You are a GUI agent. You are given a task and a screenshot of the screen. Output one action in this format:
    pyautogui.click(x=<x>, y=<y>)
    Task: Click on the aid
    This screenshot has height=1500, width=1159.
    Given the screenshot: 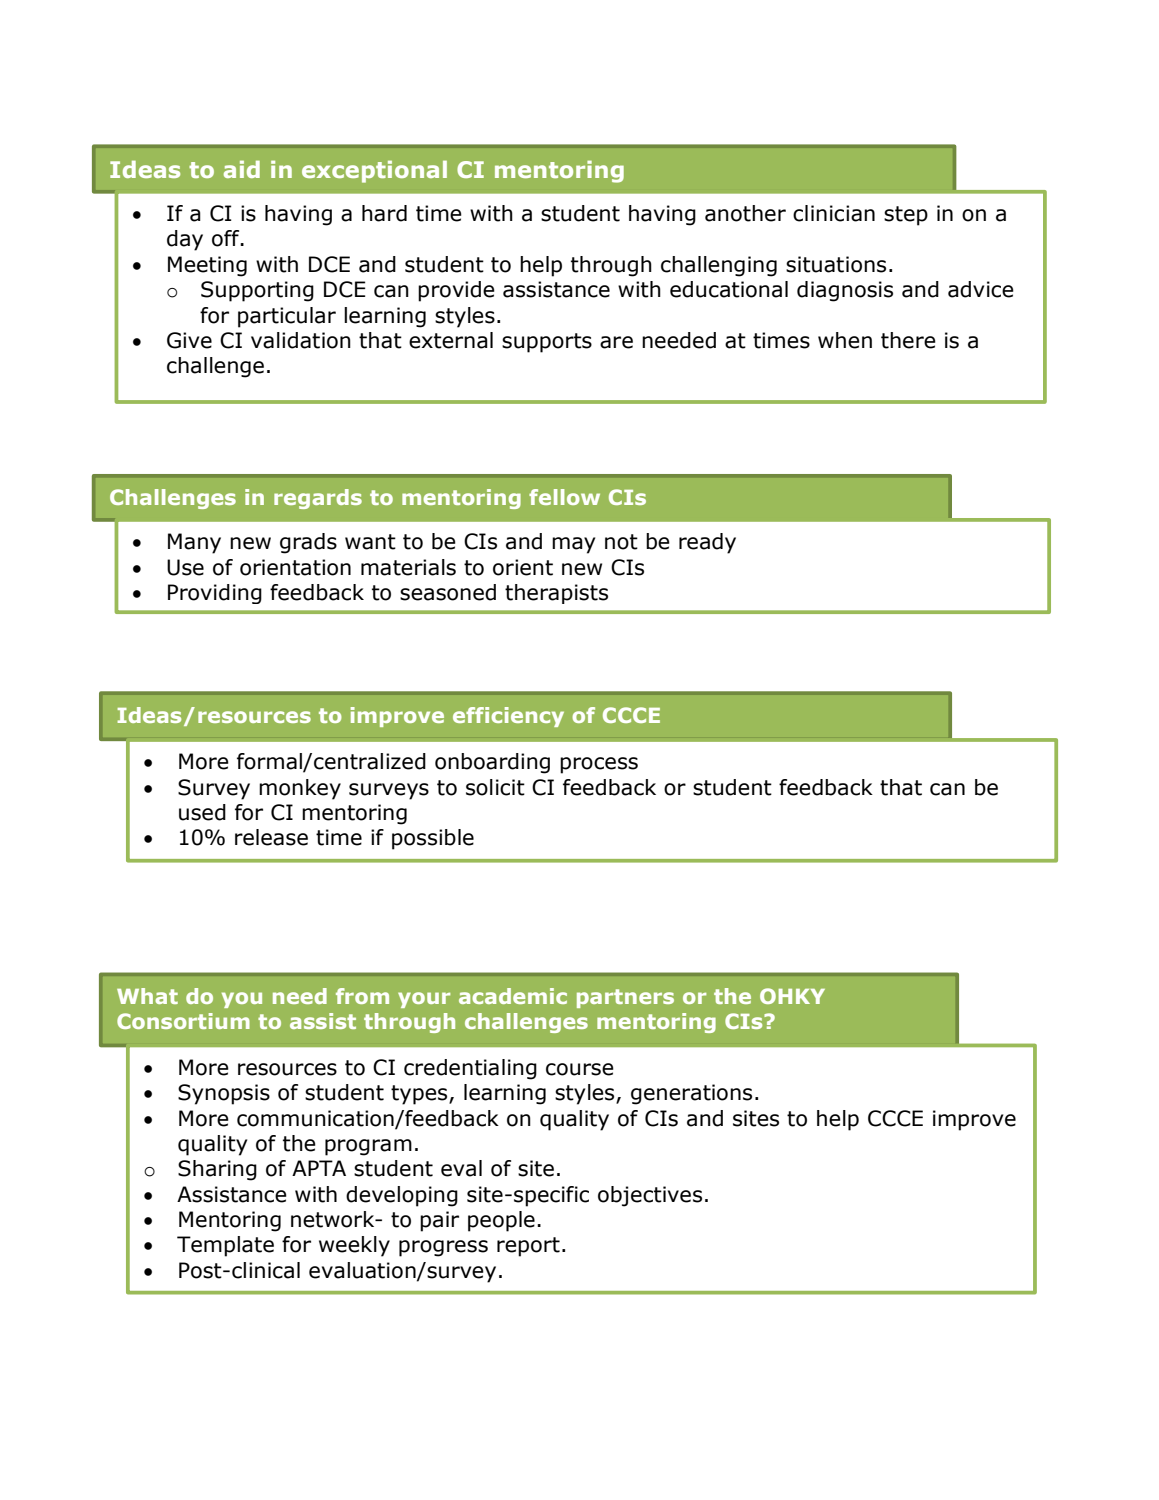 What is the action you would take?
    pyautogui.click(x=242, y=169)
